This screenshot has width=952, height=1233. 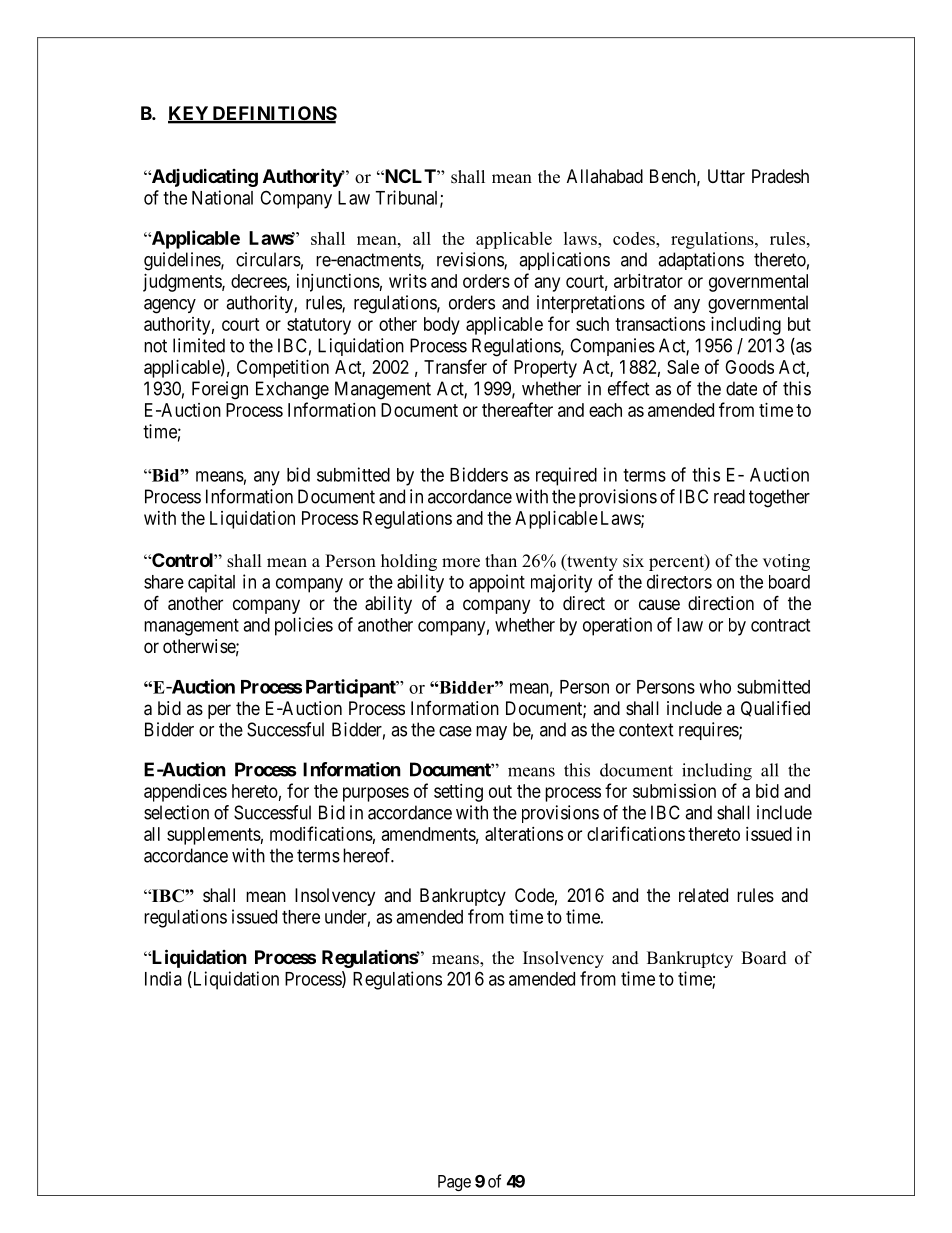 What do you see at coordinates (703, 895) in the screenshot?
I see `related` at bounding box center [703, 895].
